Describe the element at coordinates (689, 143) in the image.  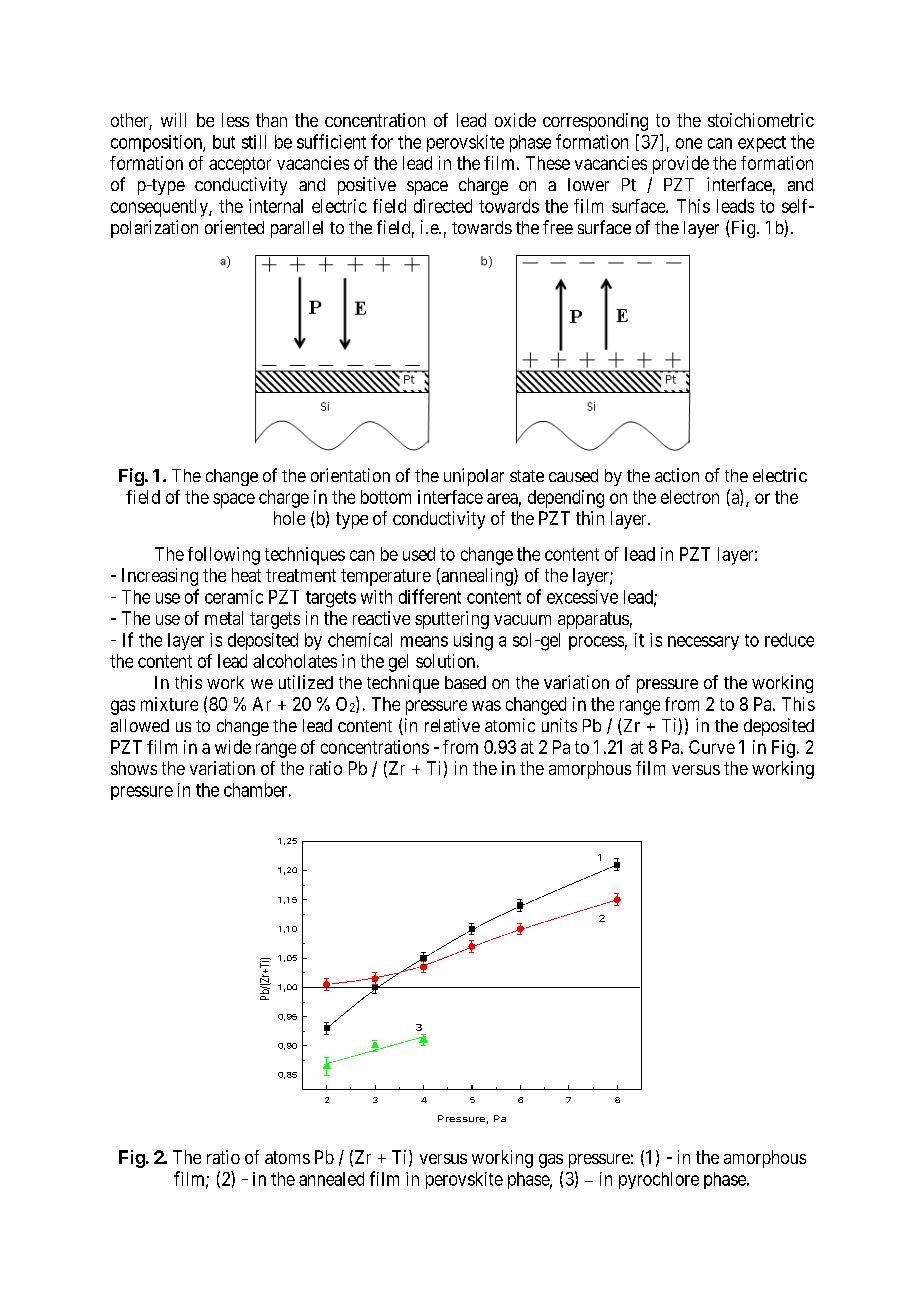
I see `one` at that location.
